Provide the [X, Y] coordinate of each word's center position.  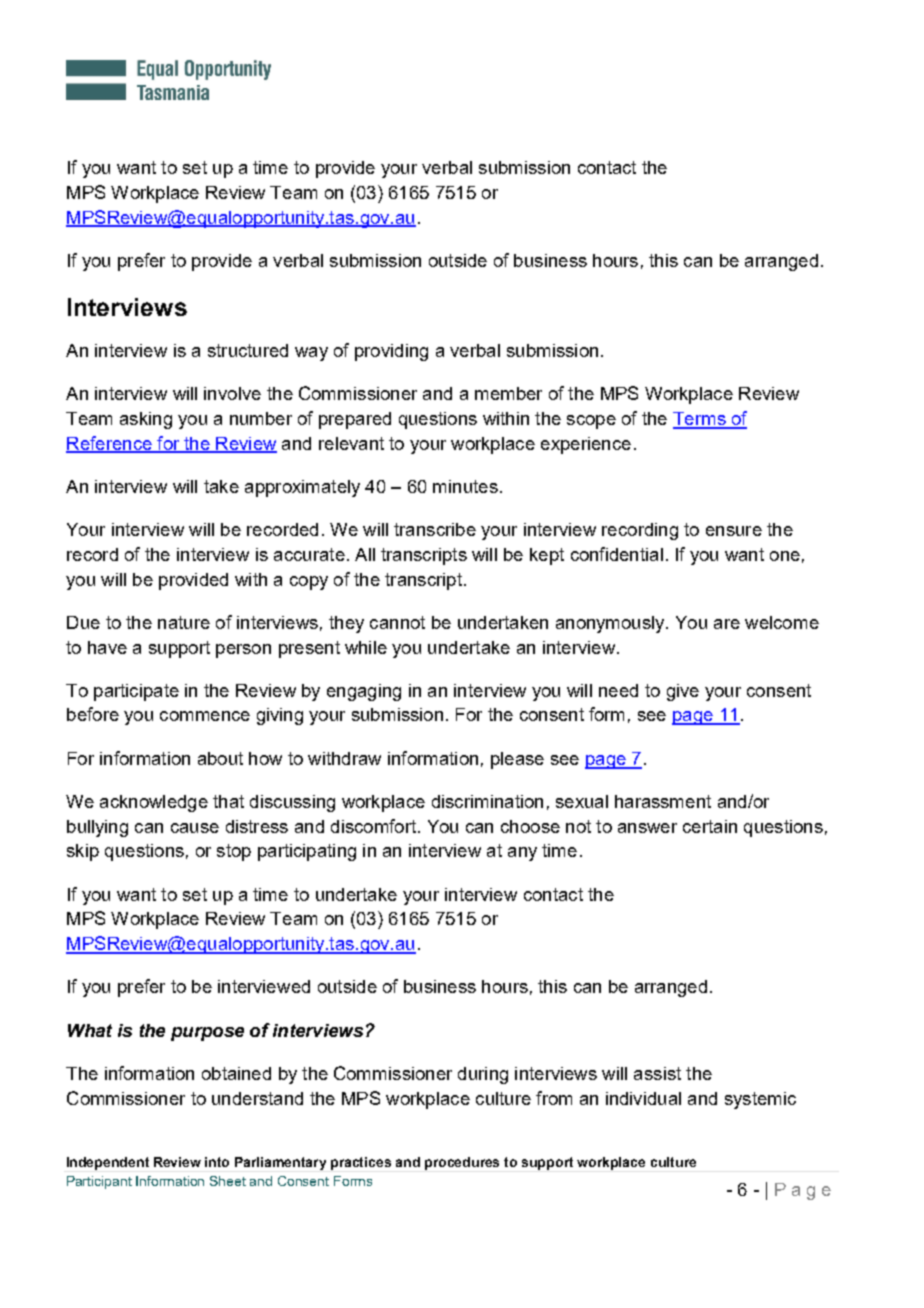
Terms [700, 420]
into [217, 1162]
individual [643, 1098]
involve [232, 393]
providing [391, 352]
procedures [462, 1163]
